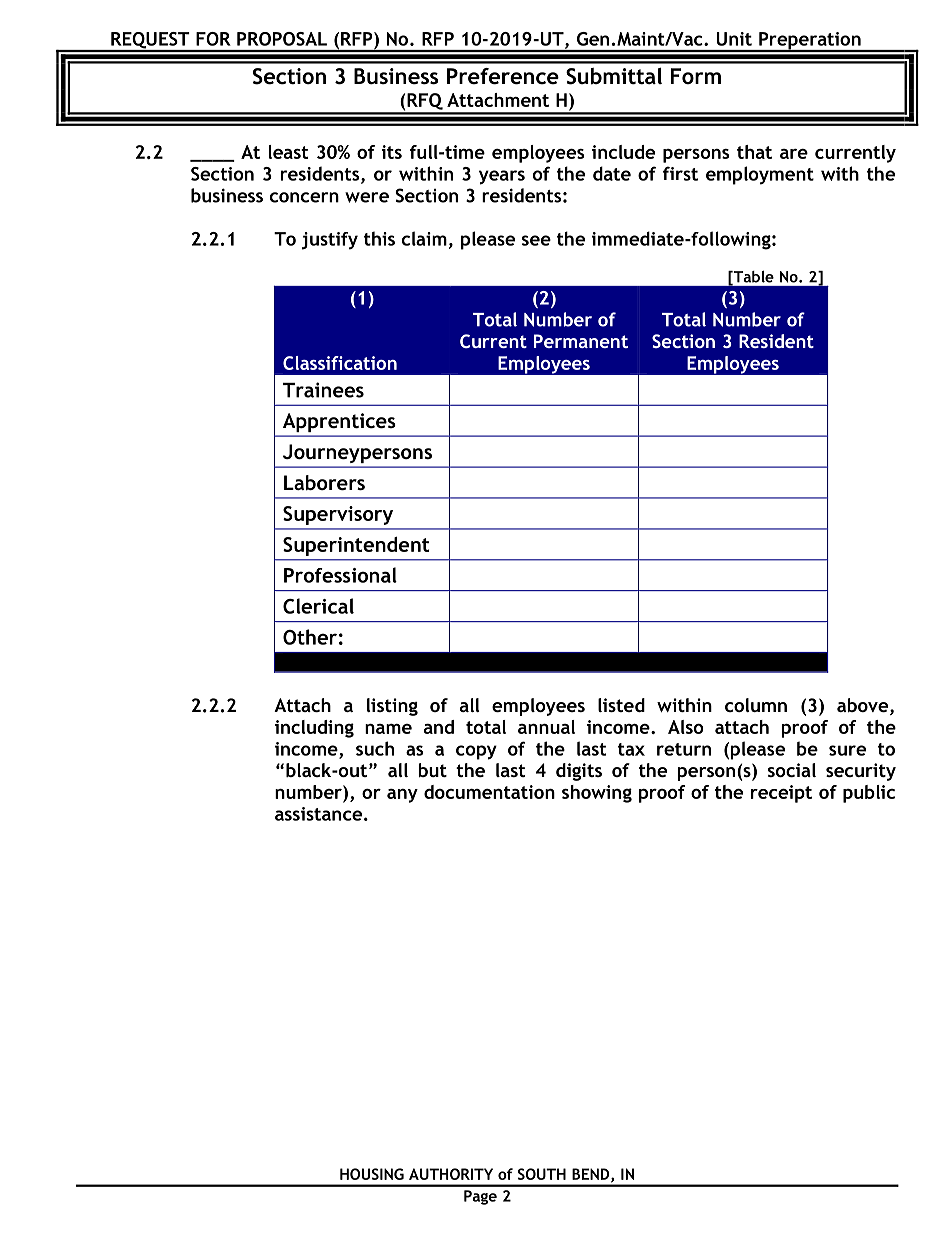 The height and width of the screenshot is (1233, 952). I want to click on HOUSING, so click(372, 1174).
